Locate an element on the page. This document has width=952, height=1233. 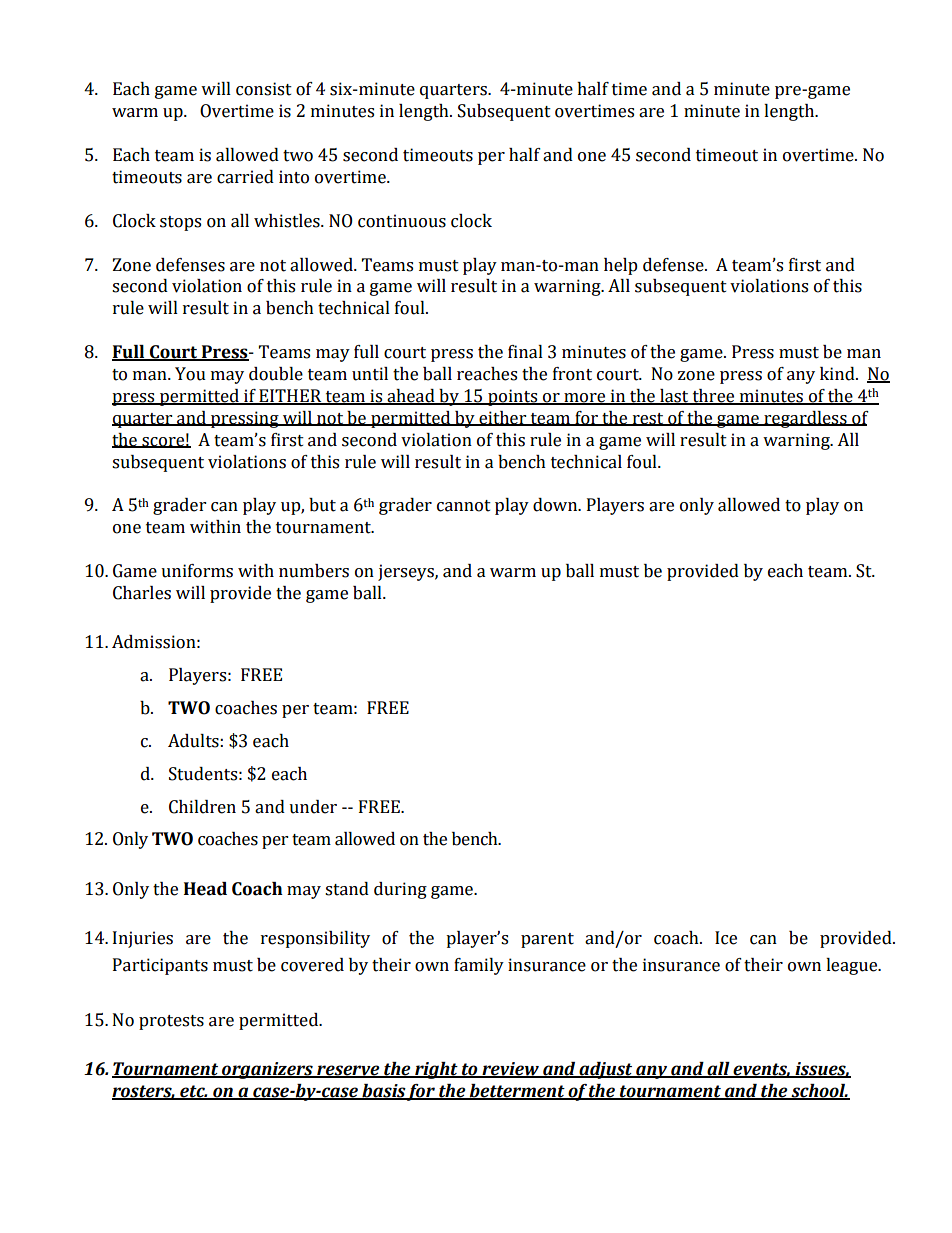
help is located at coordinates (621, 266).
